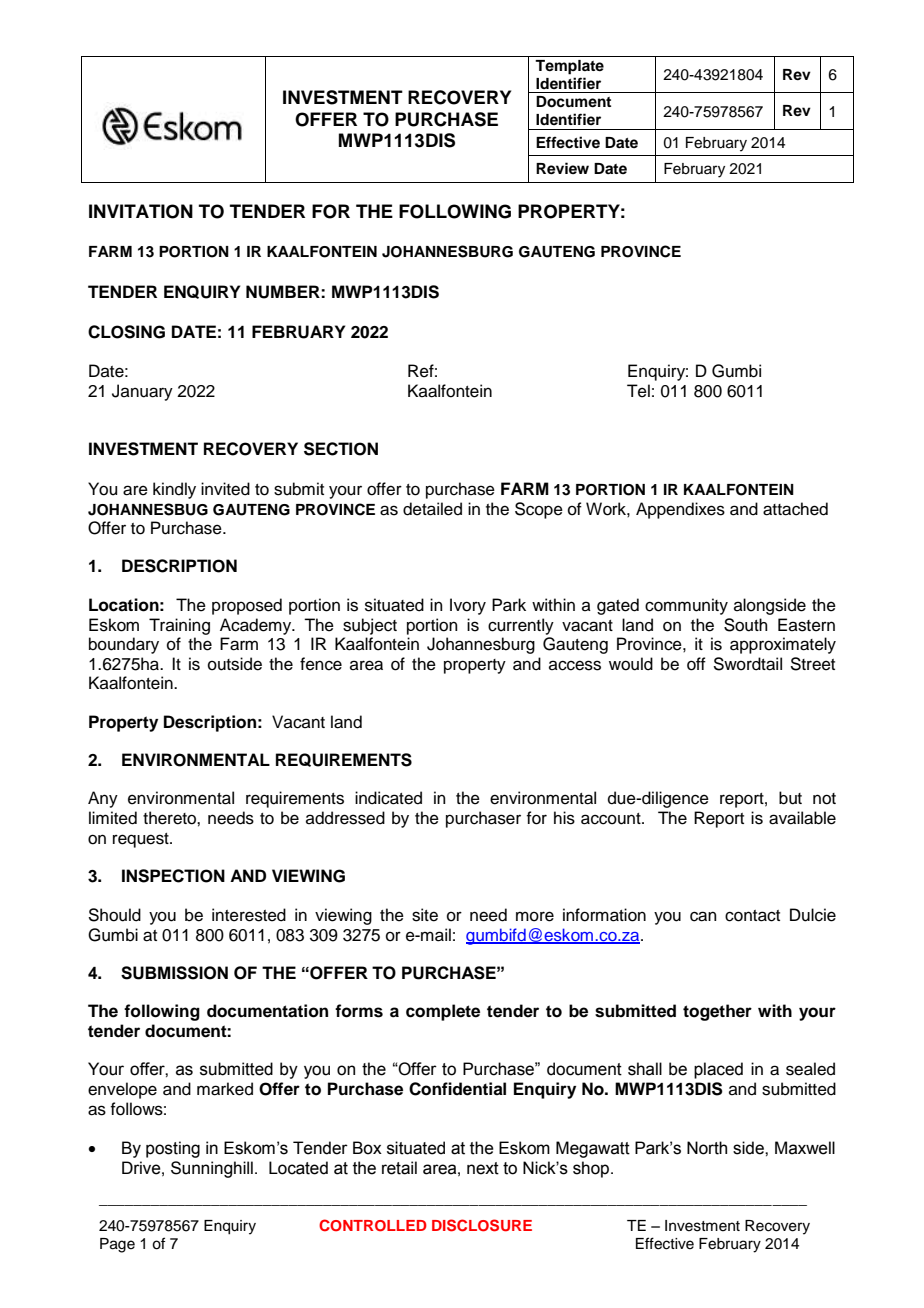  What do you see at coordinates (174, 490) in the screenshot?
I see `kindly` at bounding box center [174, 490].
